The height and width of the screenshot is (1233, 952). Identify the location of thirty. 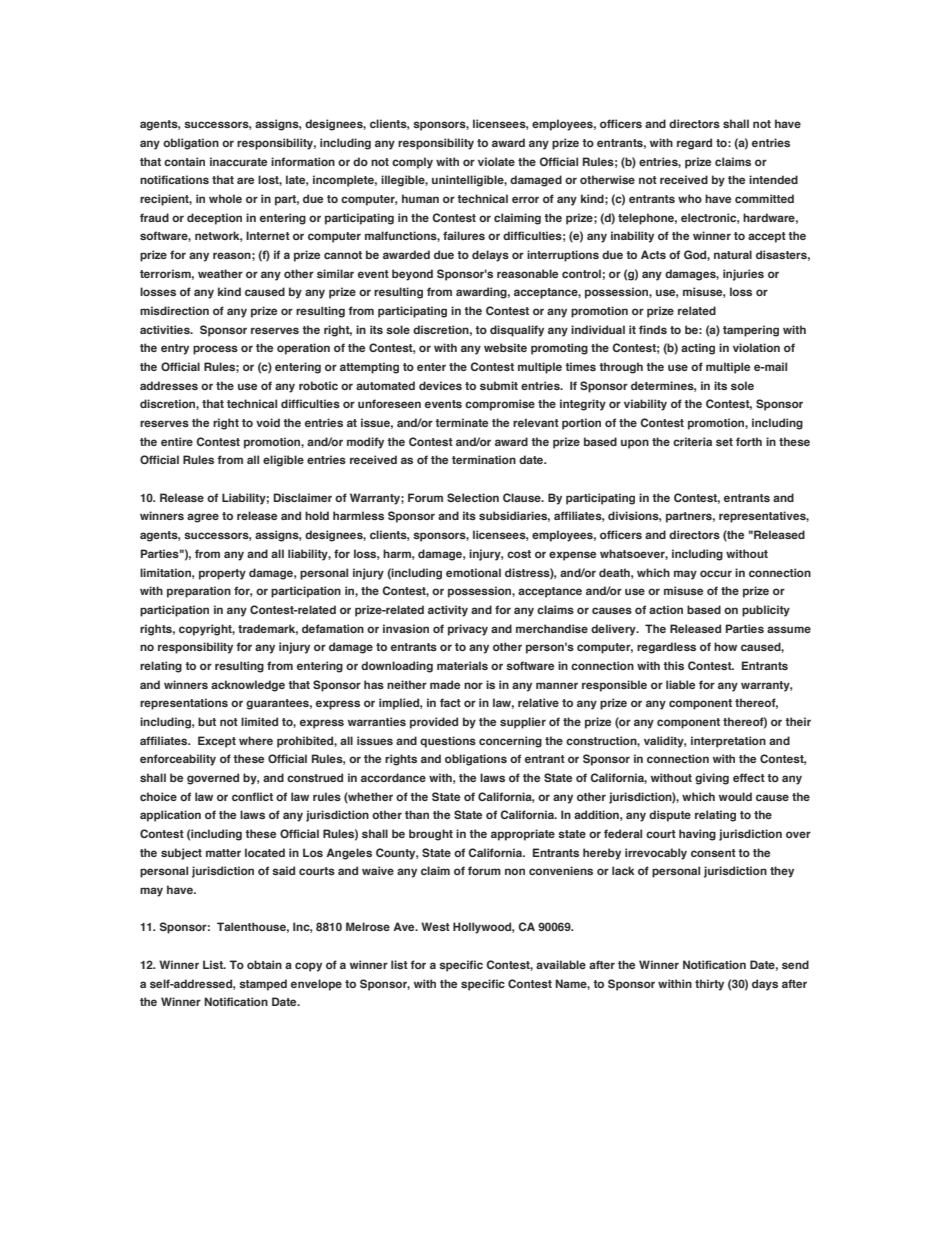
(709, 985).
